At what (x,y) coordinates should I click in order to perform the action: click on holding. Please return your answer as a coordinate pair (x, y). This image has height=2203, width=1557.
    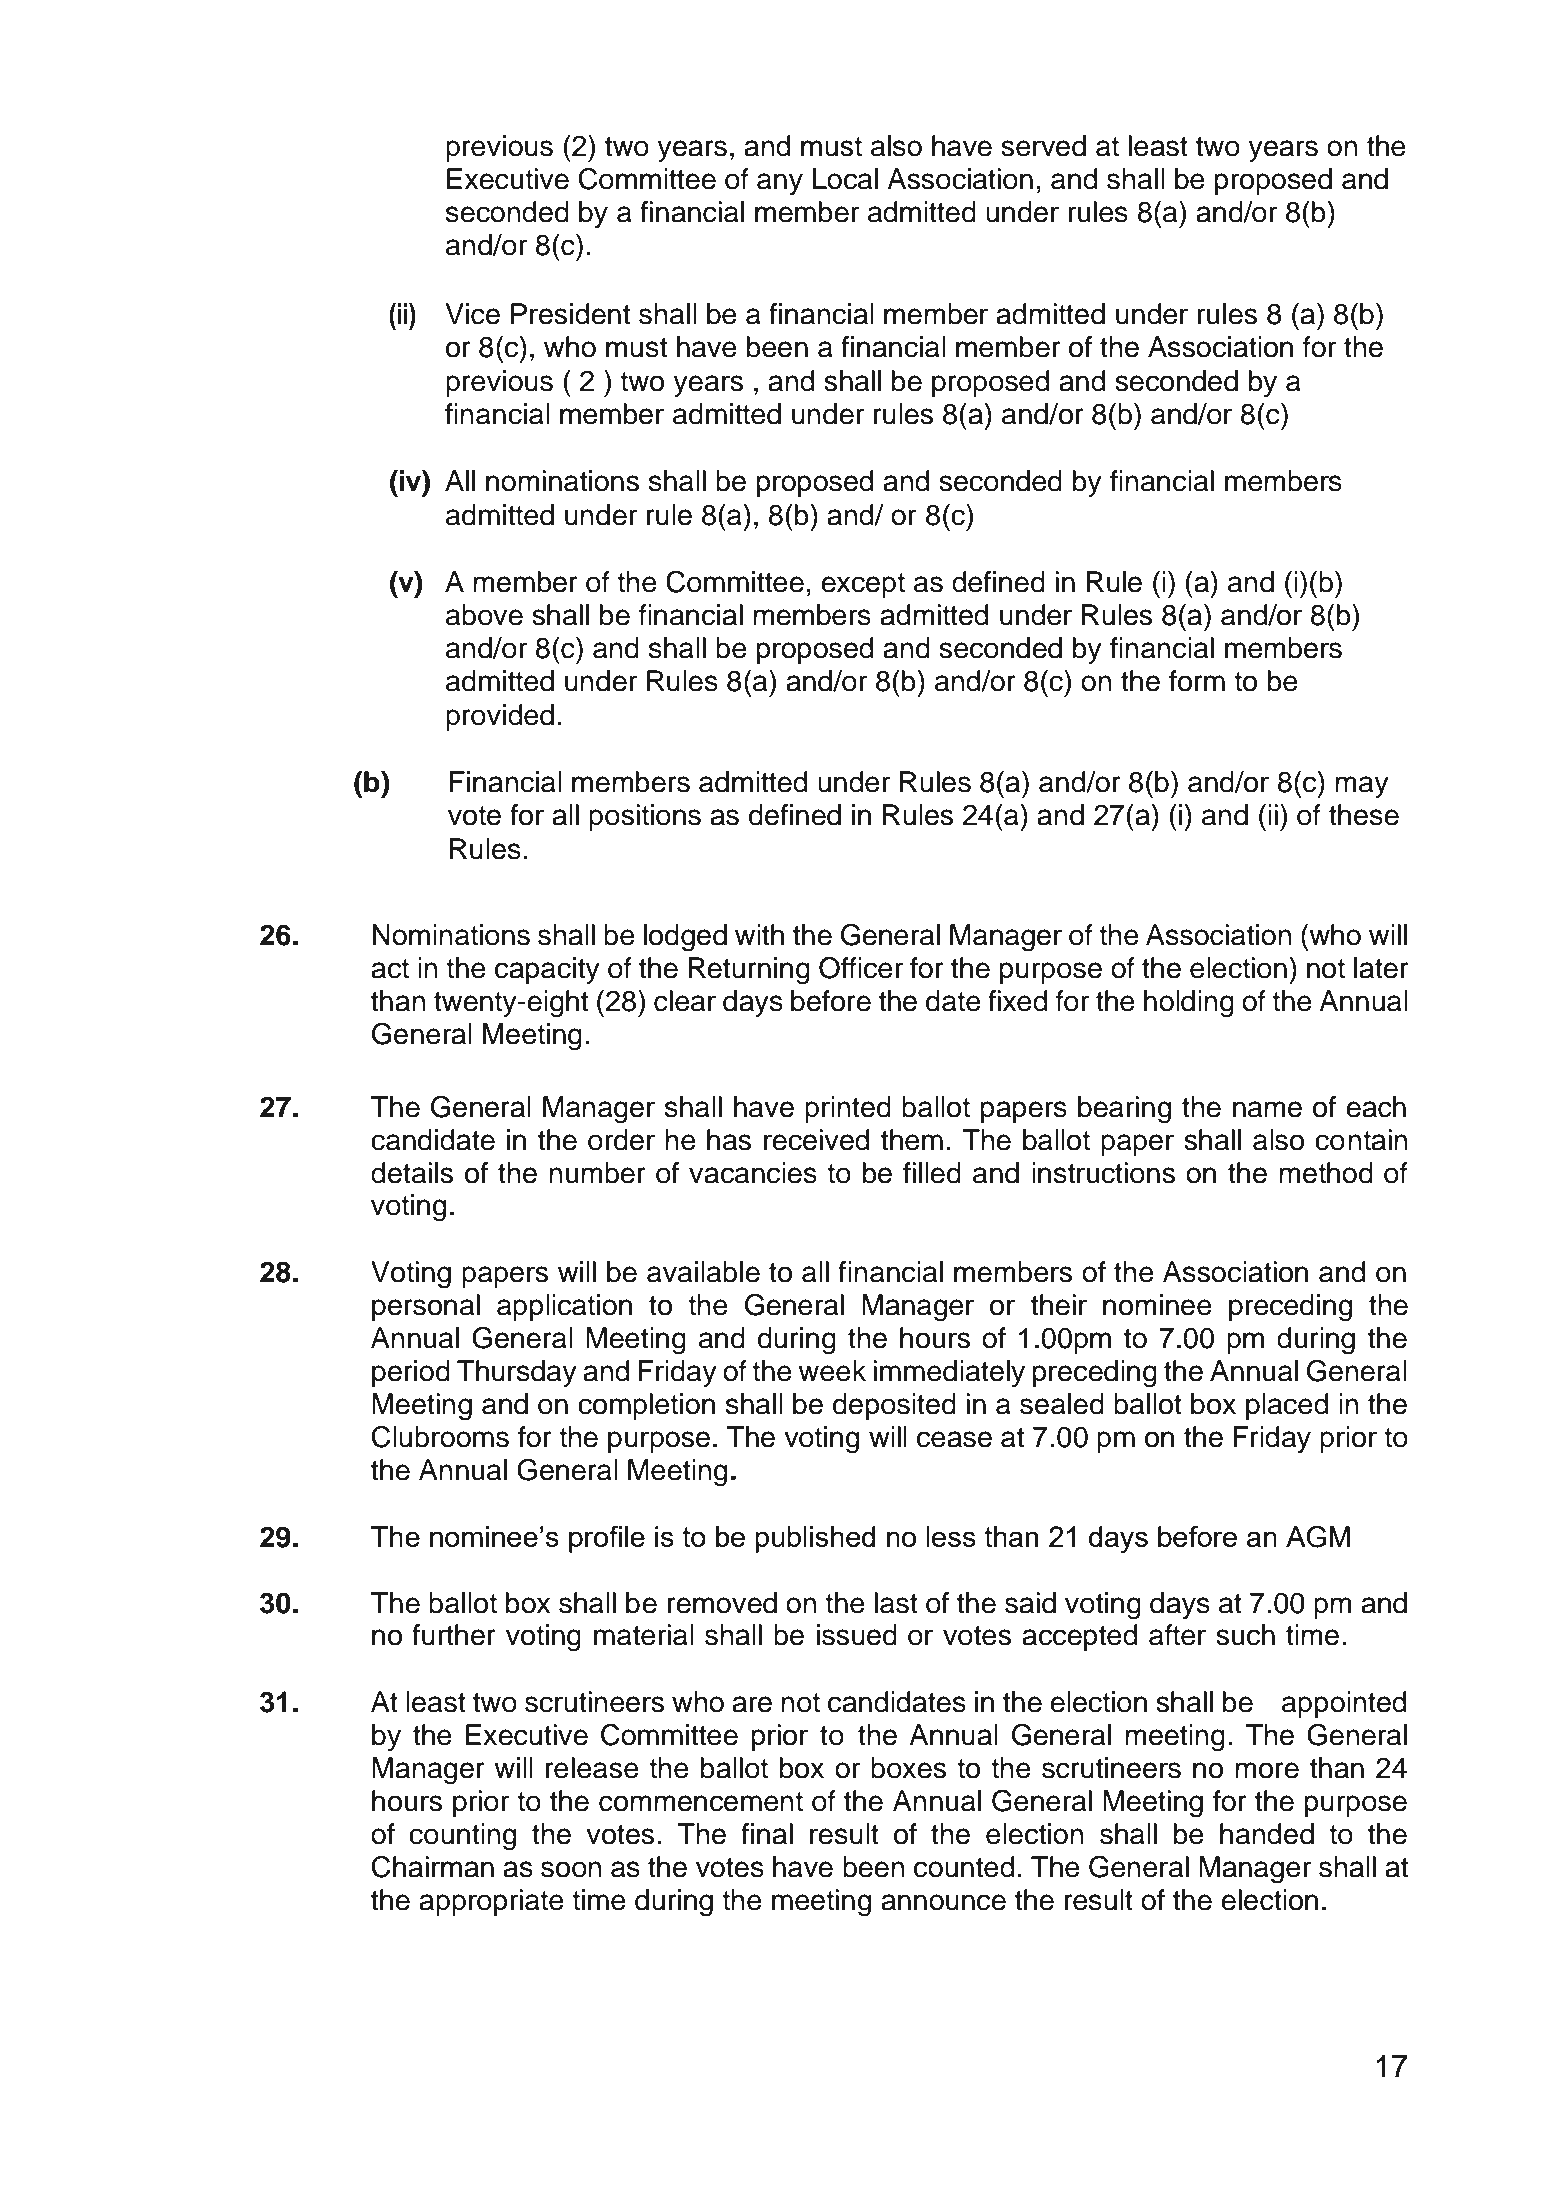
    Looking at the image, I should click on (1189, 1004).
